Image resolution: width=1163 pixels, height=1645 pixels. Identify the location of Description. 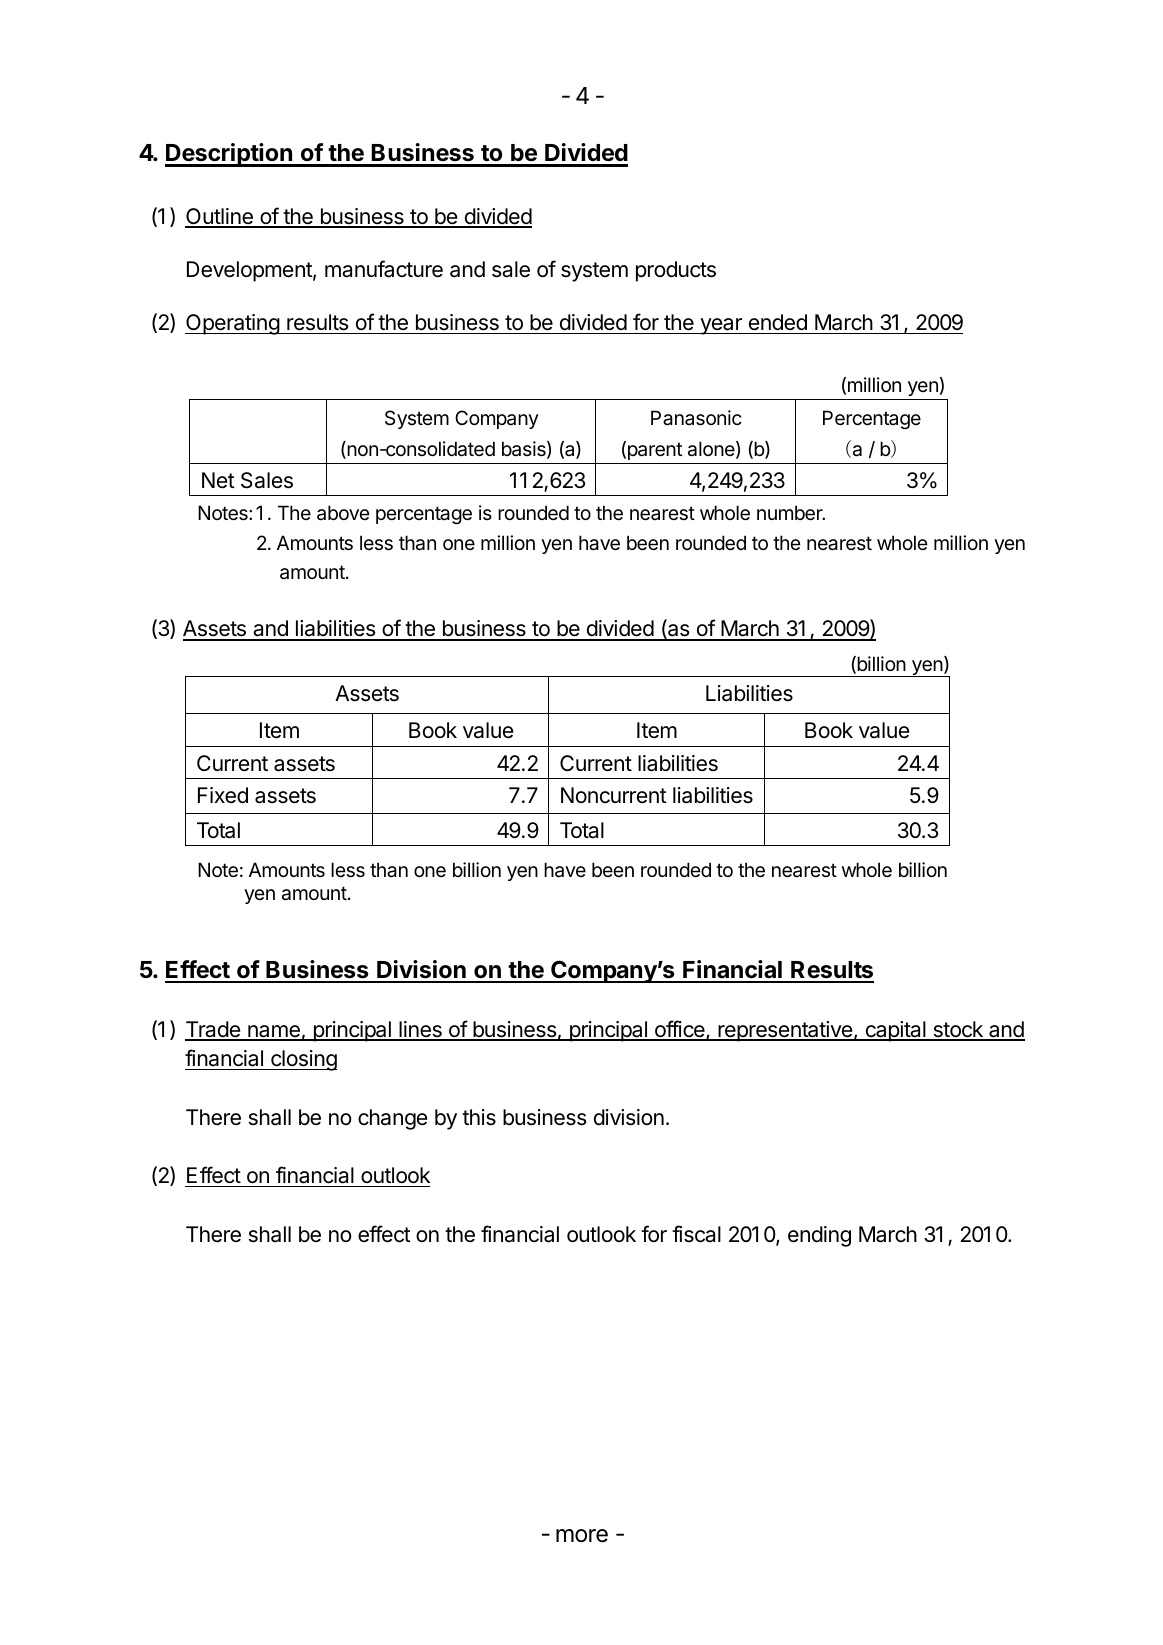
(230, 155).
